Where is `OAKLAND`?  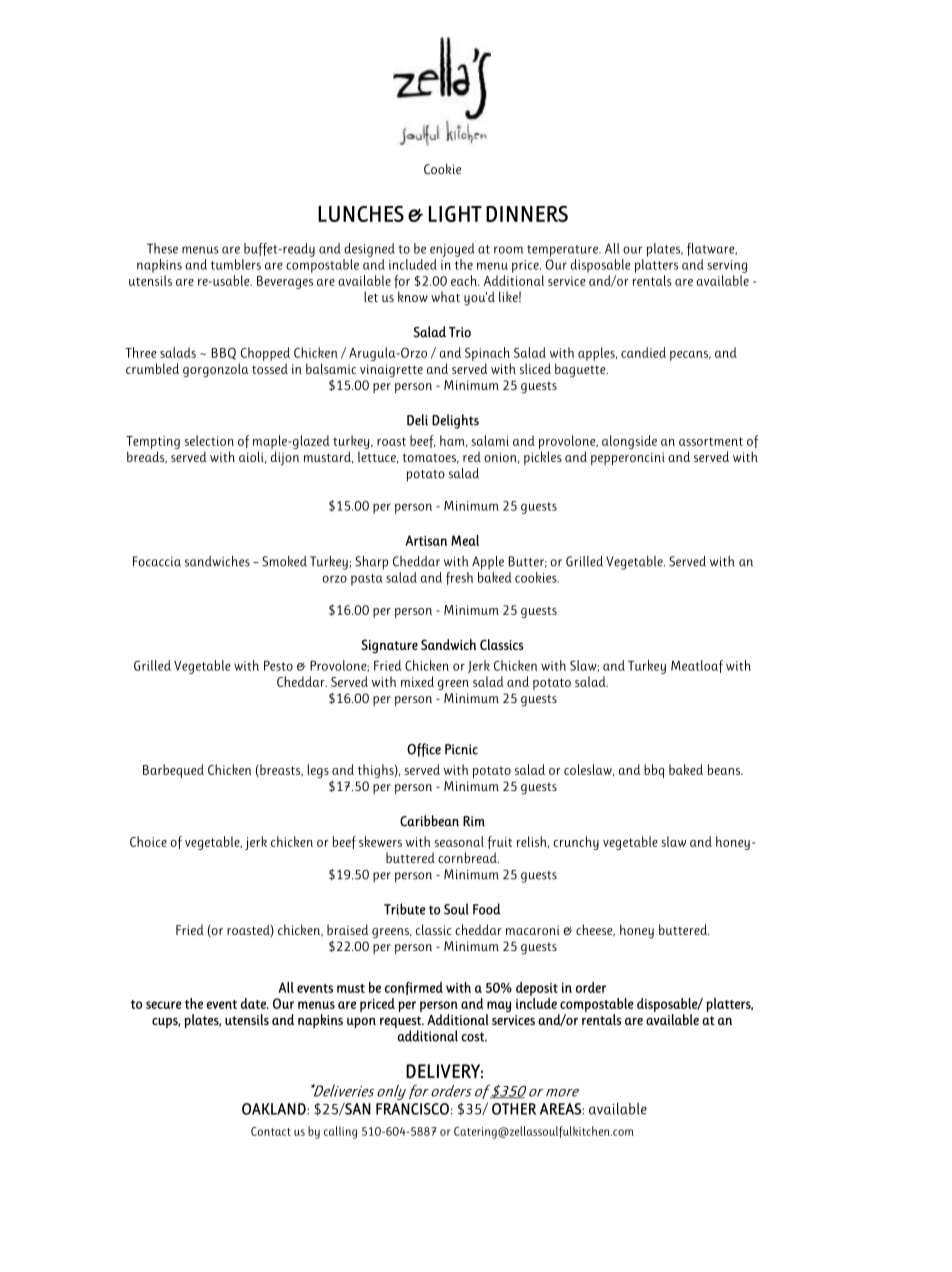 OAKLAND is located at coordinates (275, 1109).
